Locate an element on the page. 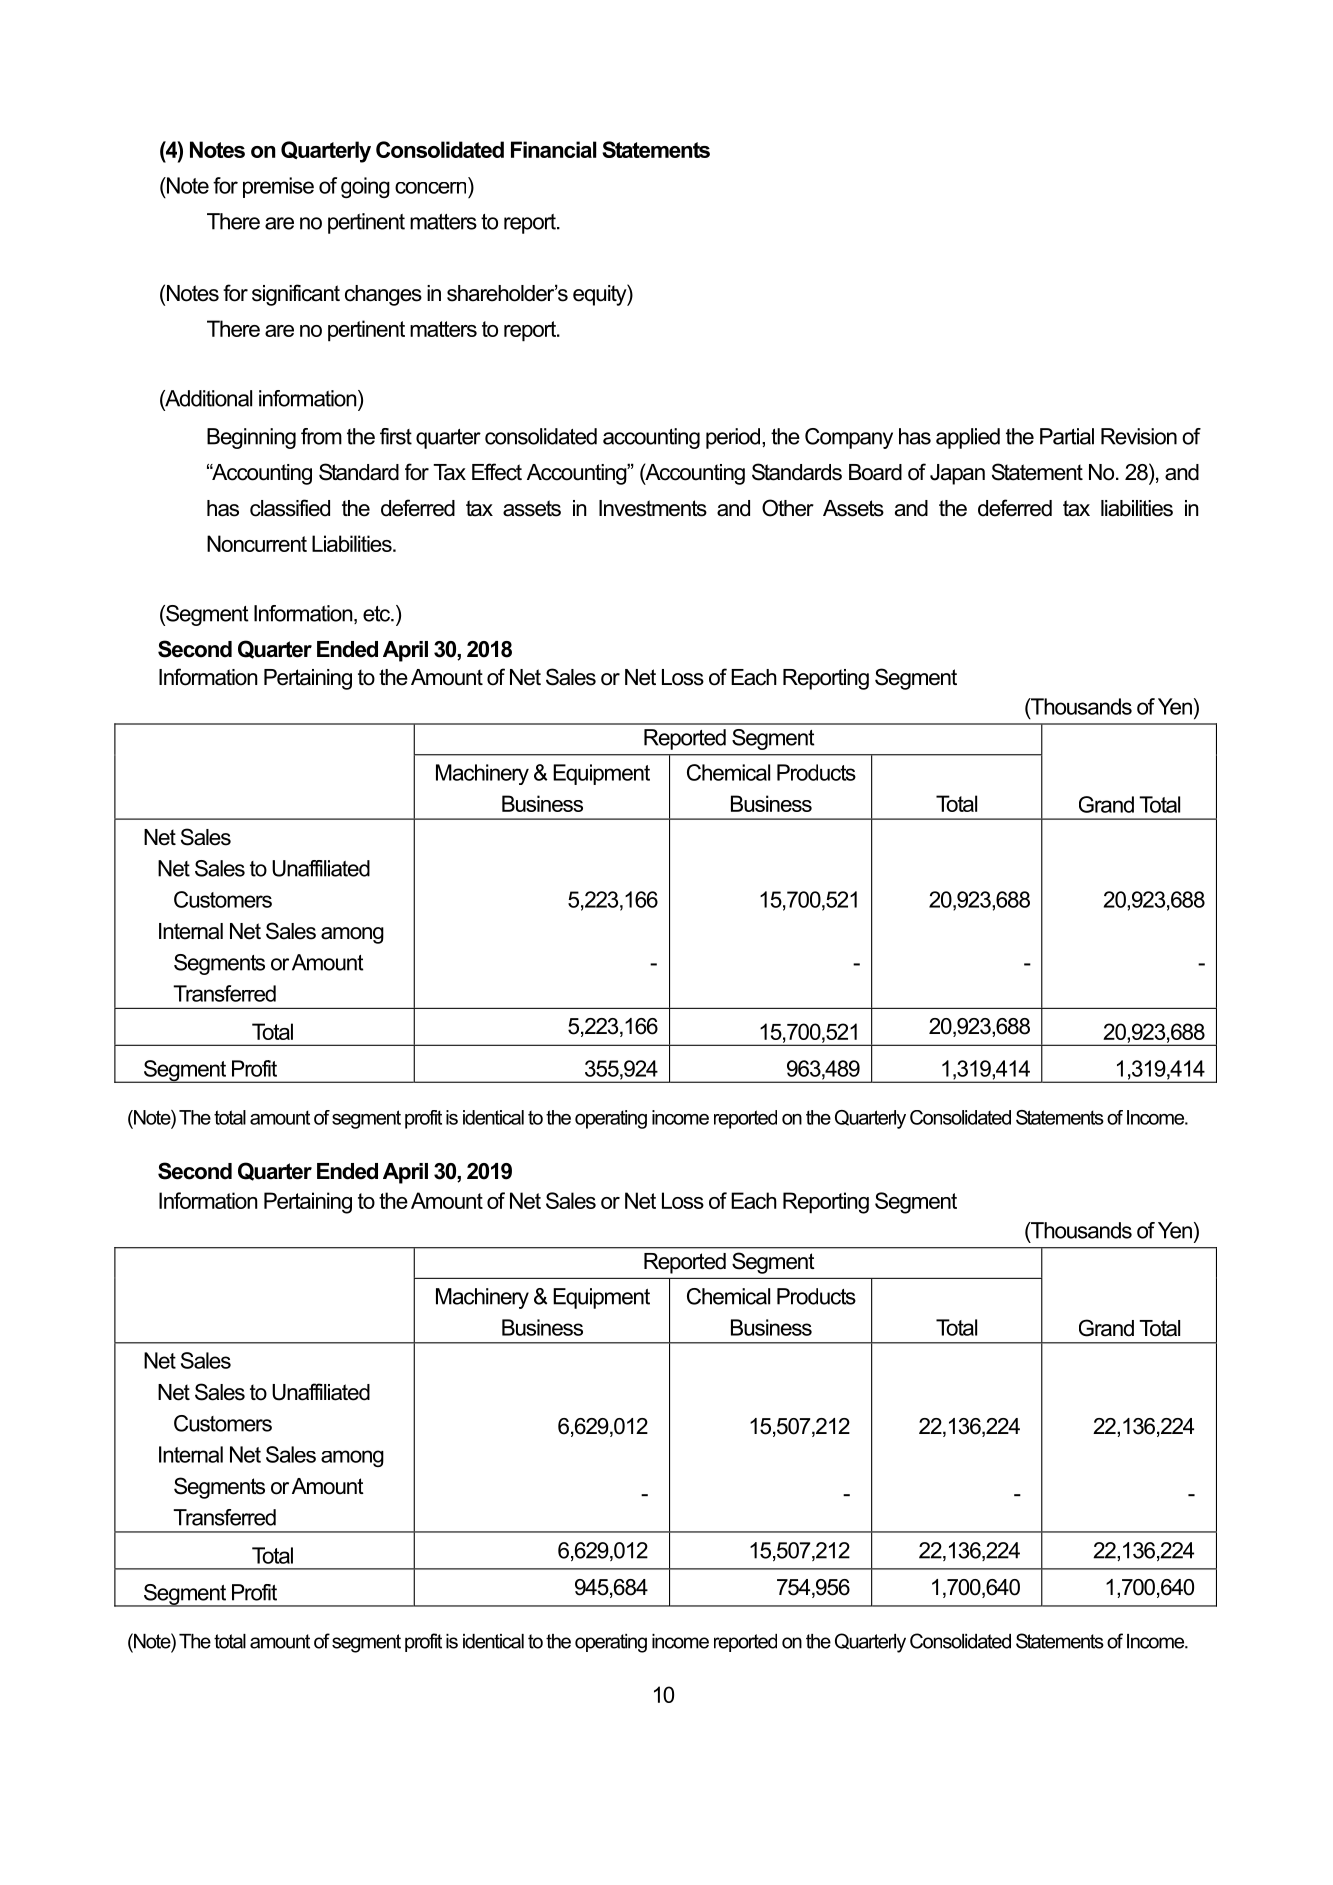 The image size is (1333, 1885). significant is located at coordinates (296, 295).
